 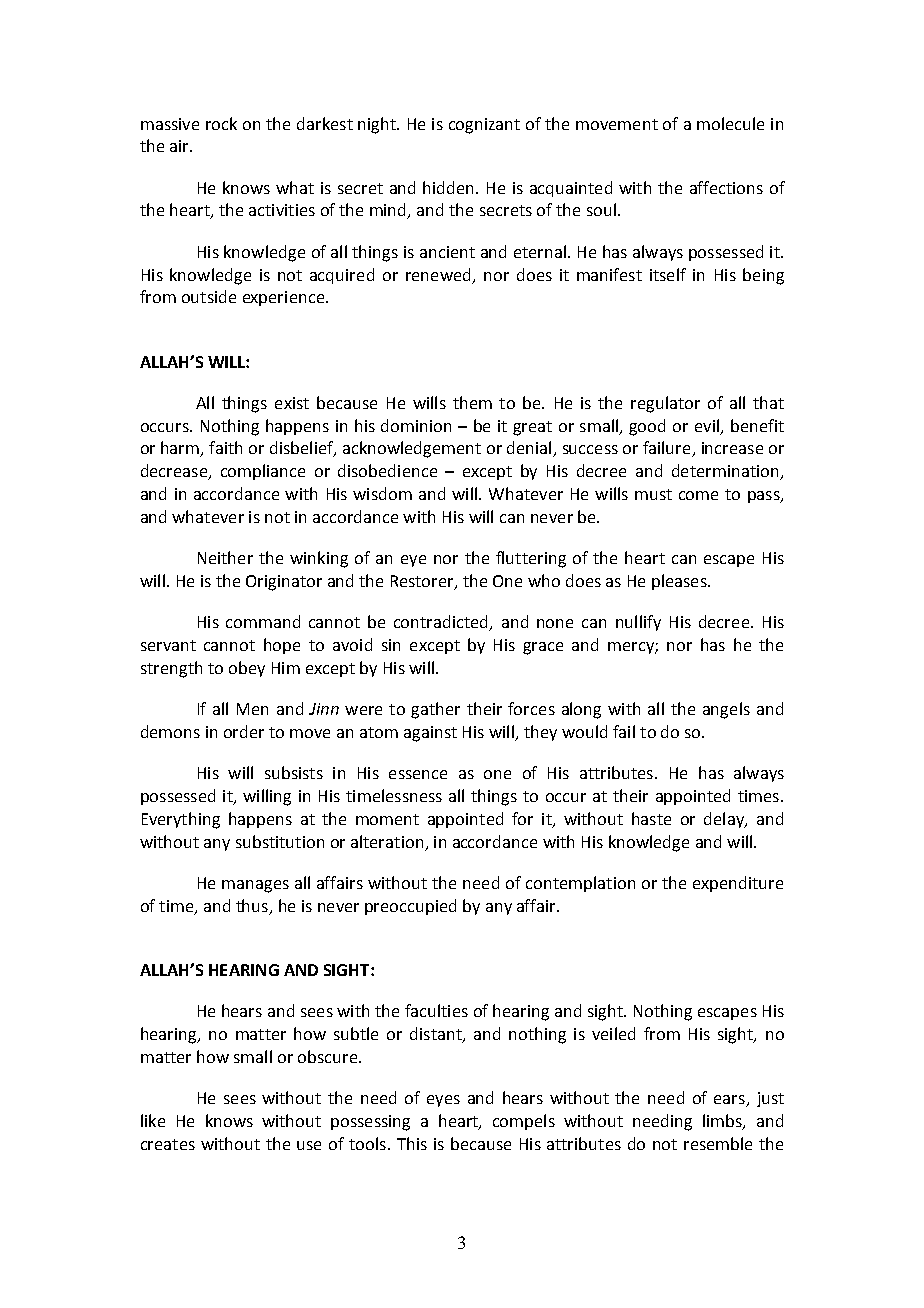 I want to click on limbs, so click(x=723, y=1122).
